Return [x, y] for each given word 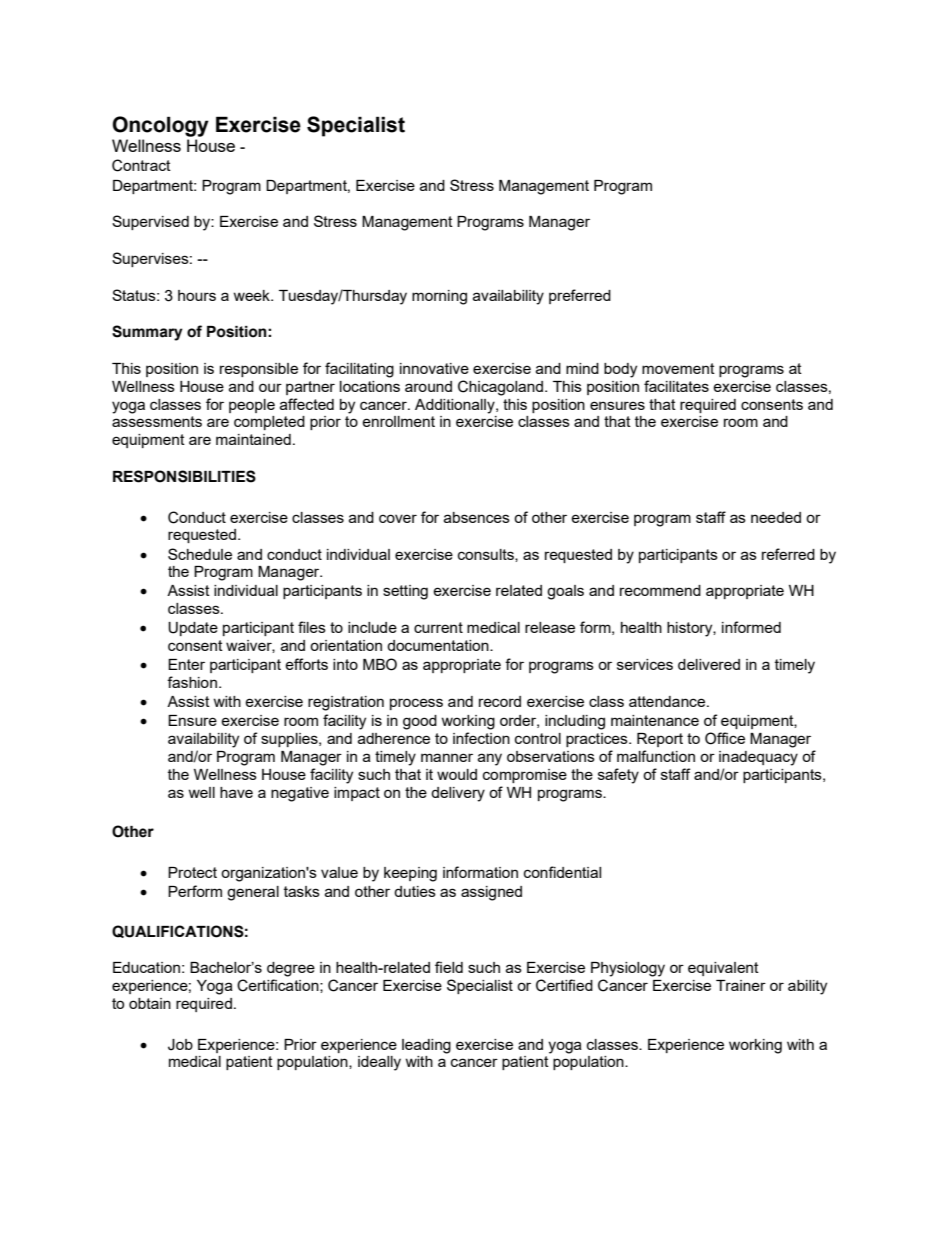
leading [426, 1046]
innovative [434, 368]
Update [193, 629]
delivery [458, 794]
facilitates [676, 386]
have [236, 792]
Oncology [160, 126]
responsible [259, 370]
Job [180, 1045]
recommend [660, 590]
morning [439, 297]
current [438, 627]
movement [678, 368]
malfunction [656, 756]
